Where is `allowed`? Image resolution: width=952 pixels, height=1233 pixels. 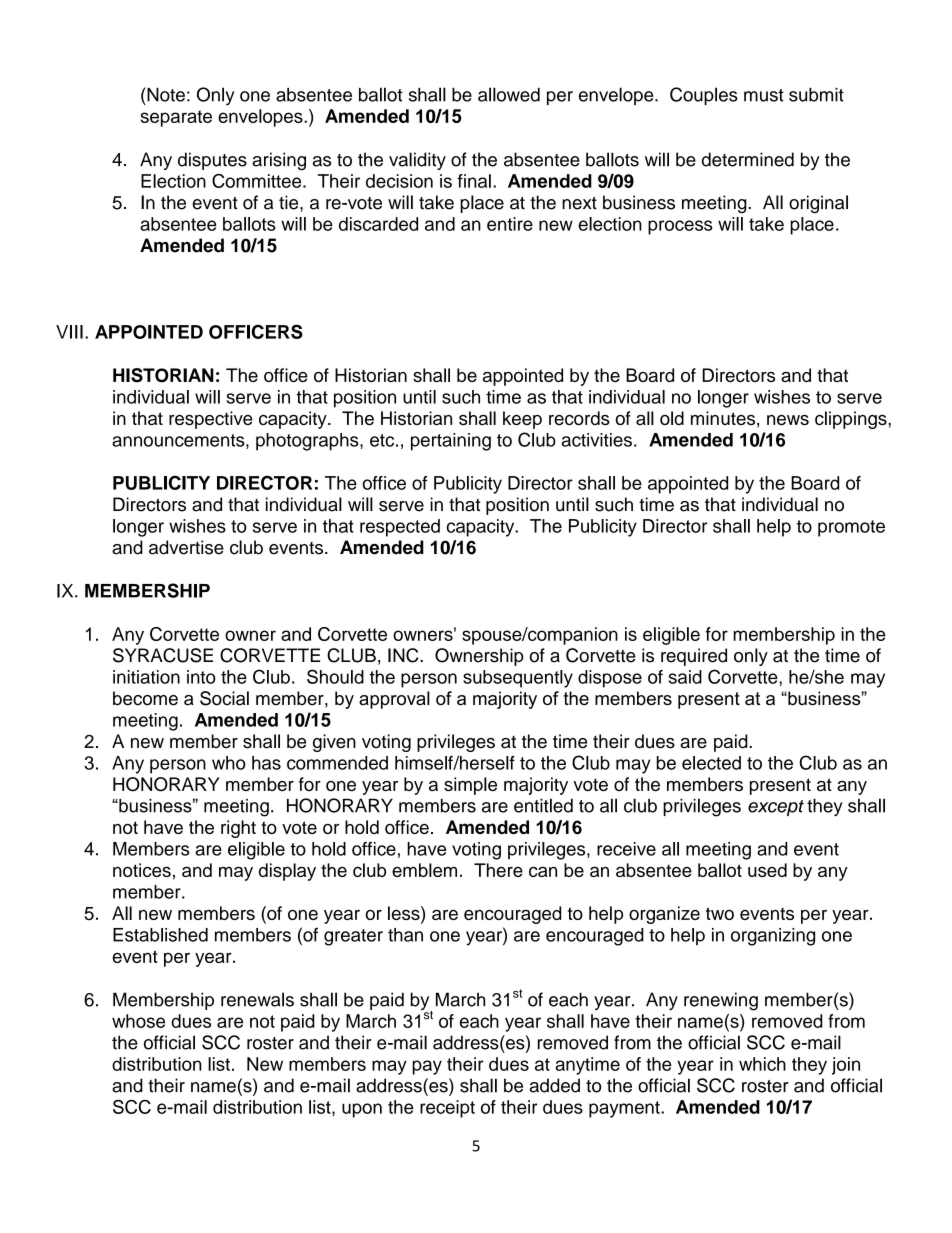
allowed is located at coordinates (509, 94).
